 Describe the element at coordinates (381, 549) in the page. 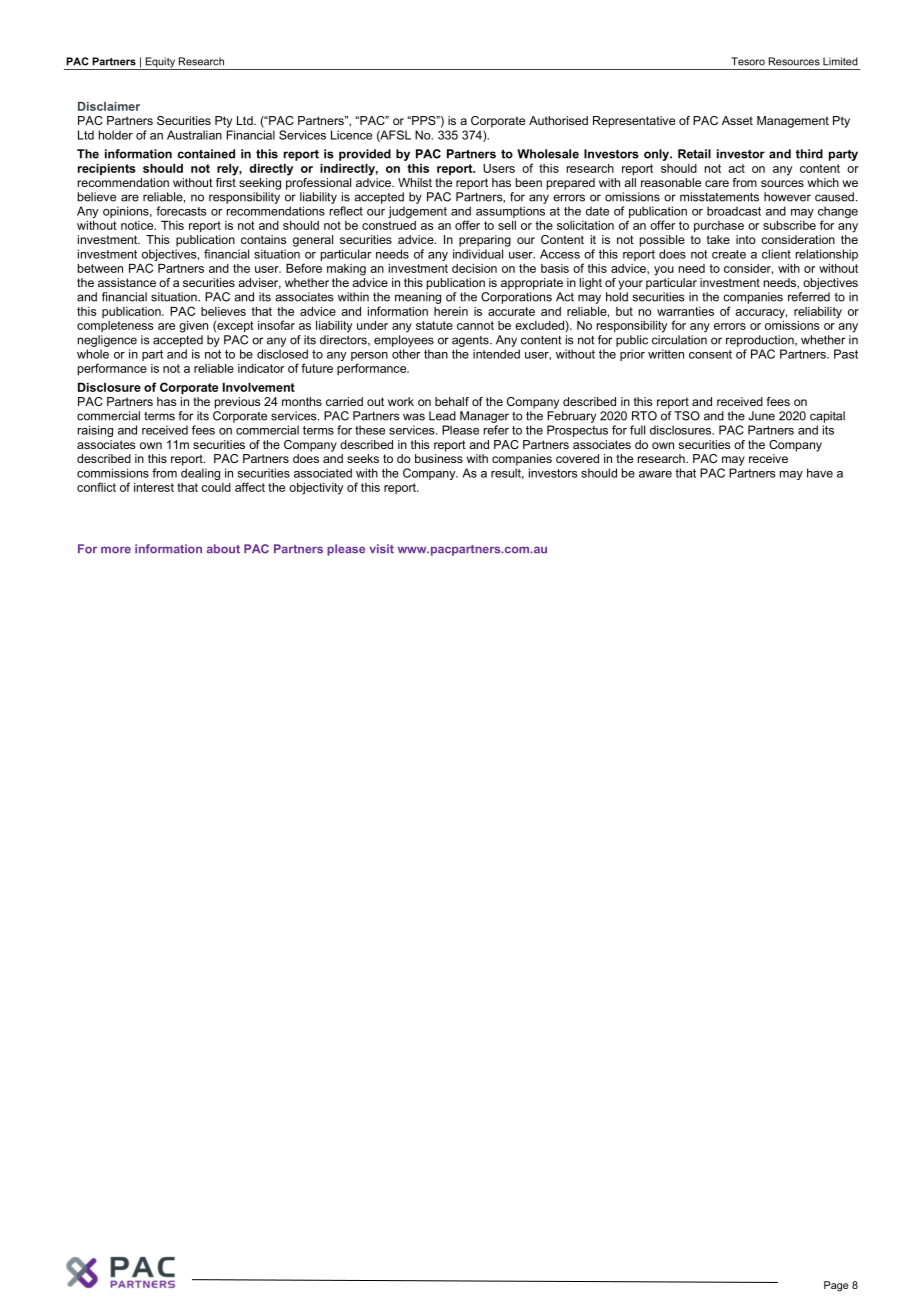

I see `visit` at that location.
